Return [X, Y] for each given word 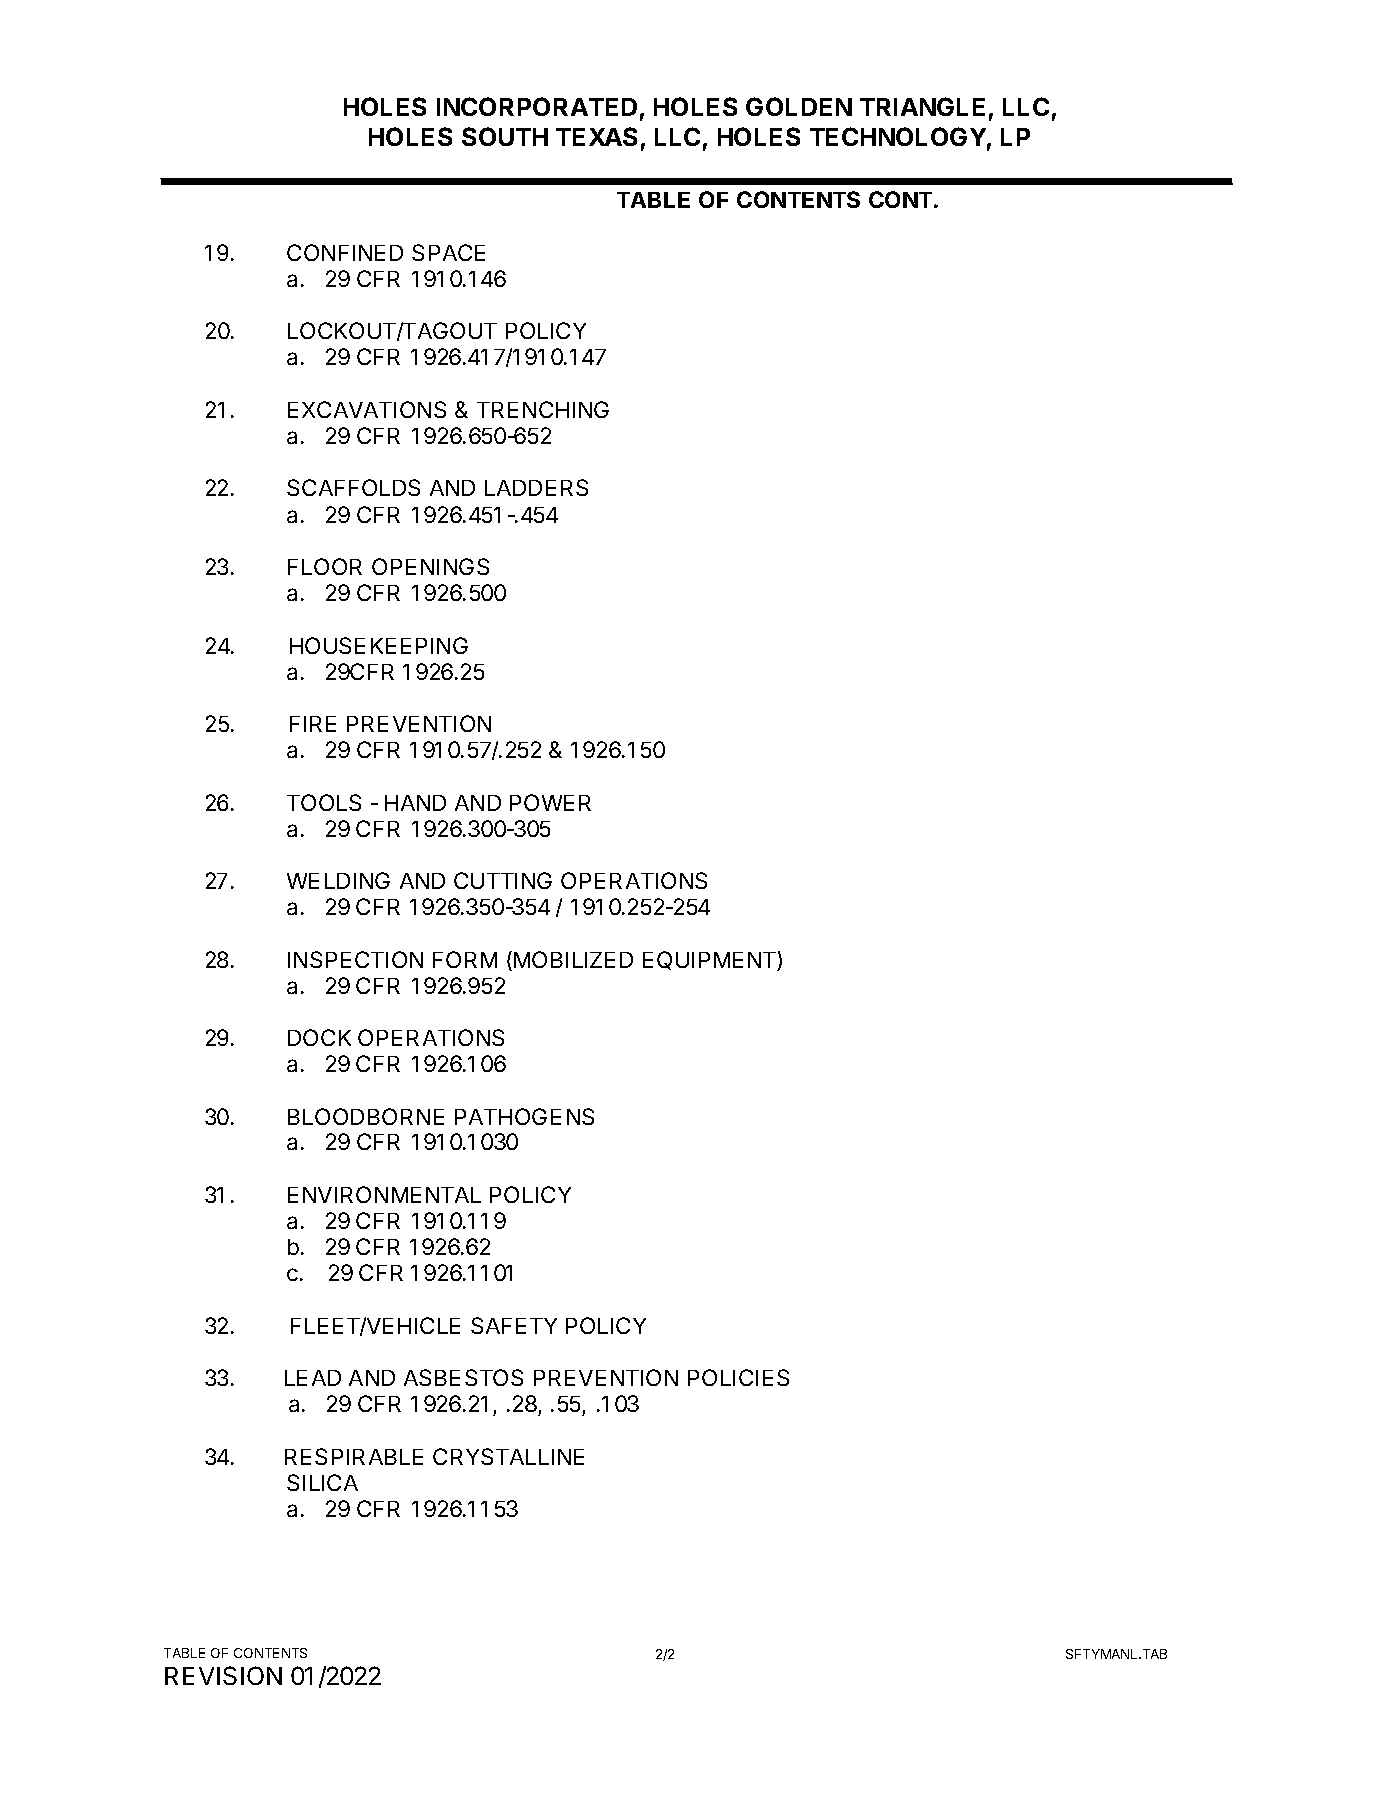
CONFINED [345, 252]
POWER [550, 802]
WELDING [338, 880]
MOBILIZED [573, 959]
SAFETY [514, 1325]
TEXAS [596, 136]
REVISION [223, 1675]
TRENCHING [543, 409]
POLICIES [738, 1377]
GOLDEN [799, 106]
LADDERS [536, 487]
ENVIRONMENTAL [384, 1194]
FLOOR [325, 566]
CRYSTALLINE [508, 1456]
